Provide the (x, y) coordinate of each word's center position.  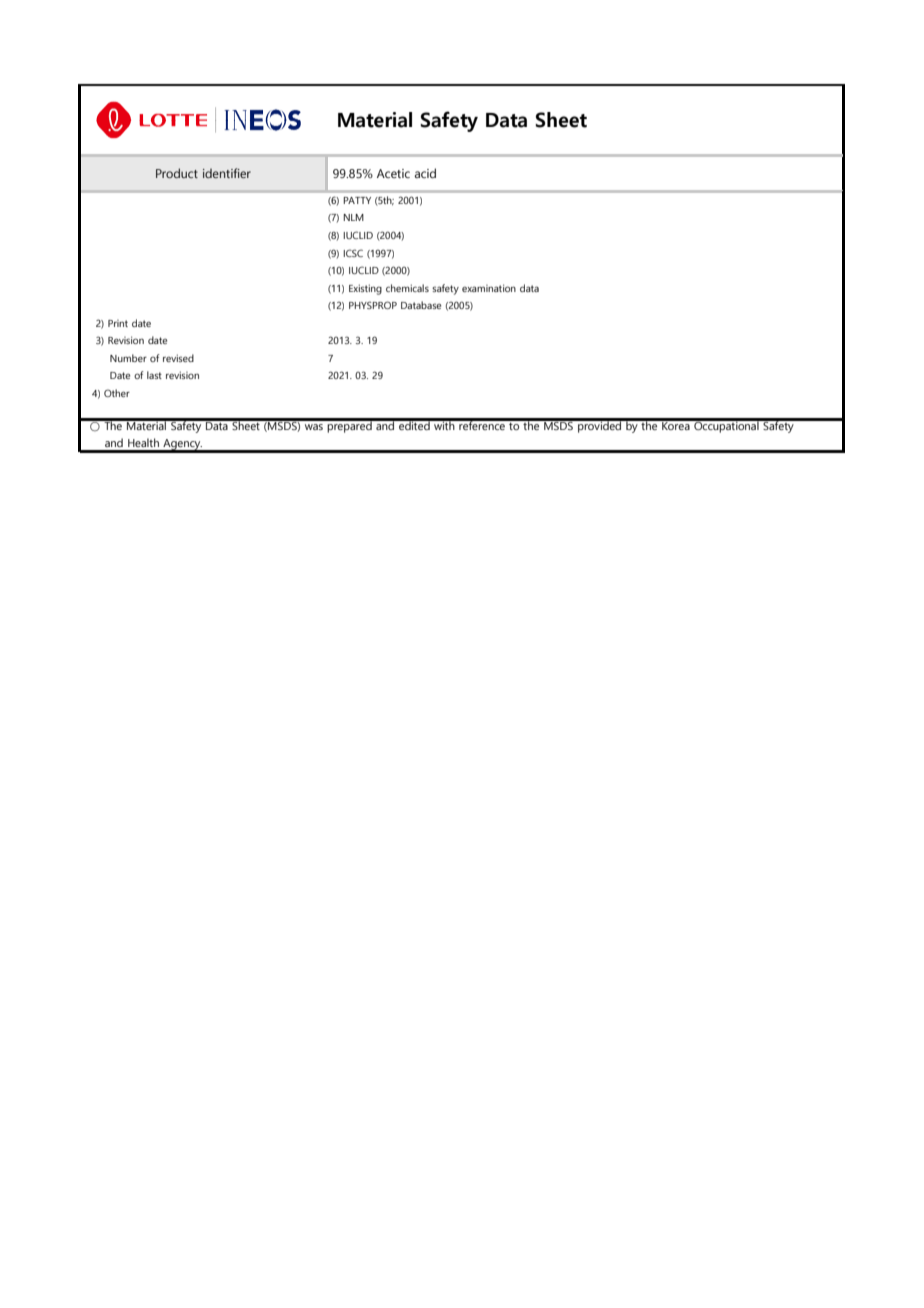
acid (425, 173)
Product (177, 173)
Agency (182, 445)
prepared (350, 426)
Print (118, 323)
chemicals (407, 288)
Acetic (393, 173)
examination (489, 288)
